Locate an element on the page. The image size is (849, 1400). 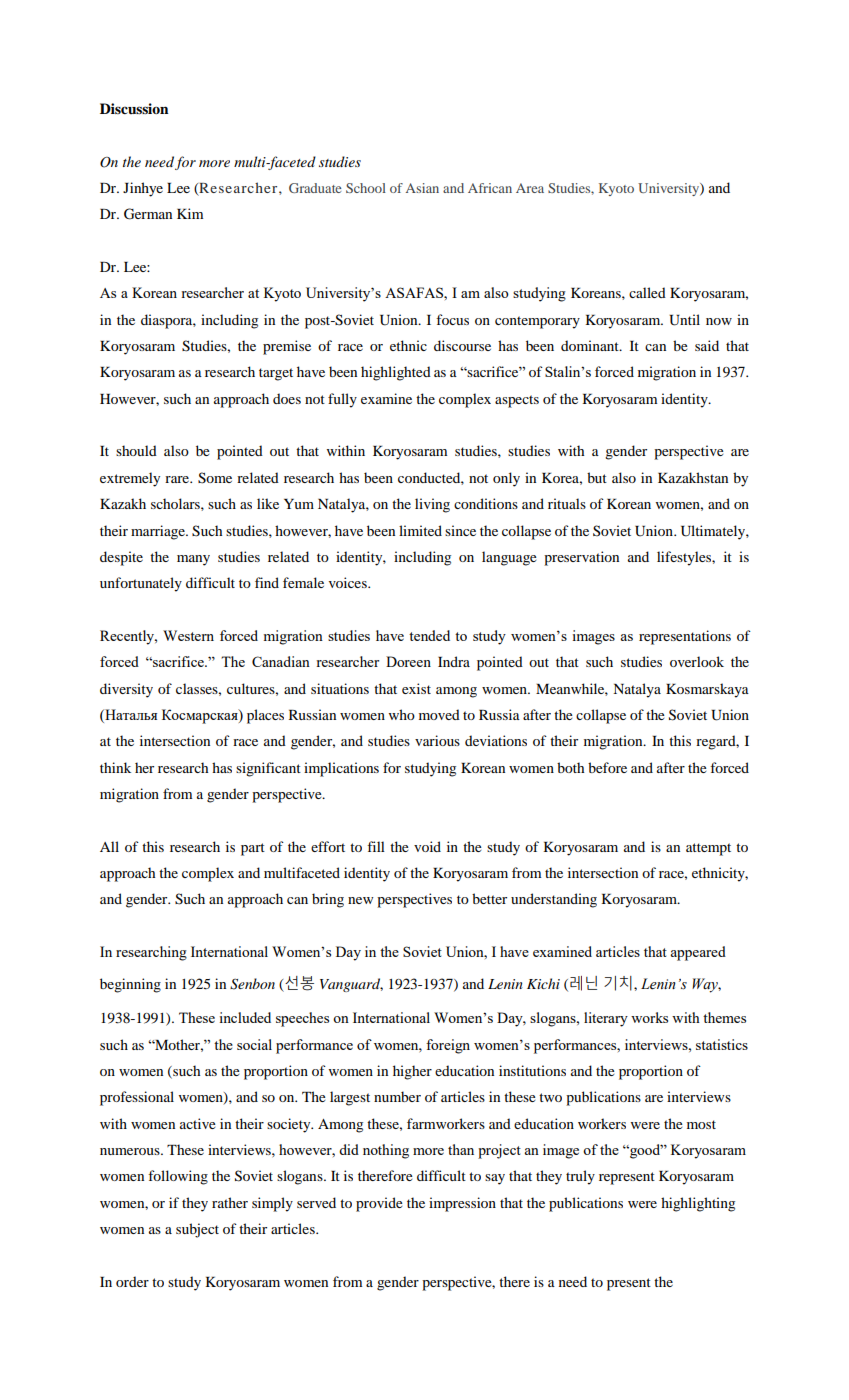
void is located at coordinates (427, 846).
